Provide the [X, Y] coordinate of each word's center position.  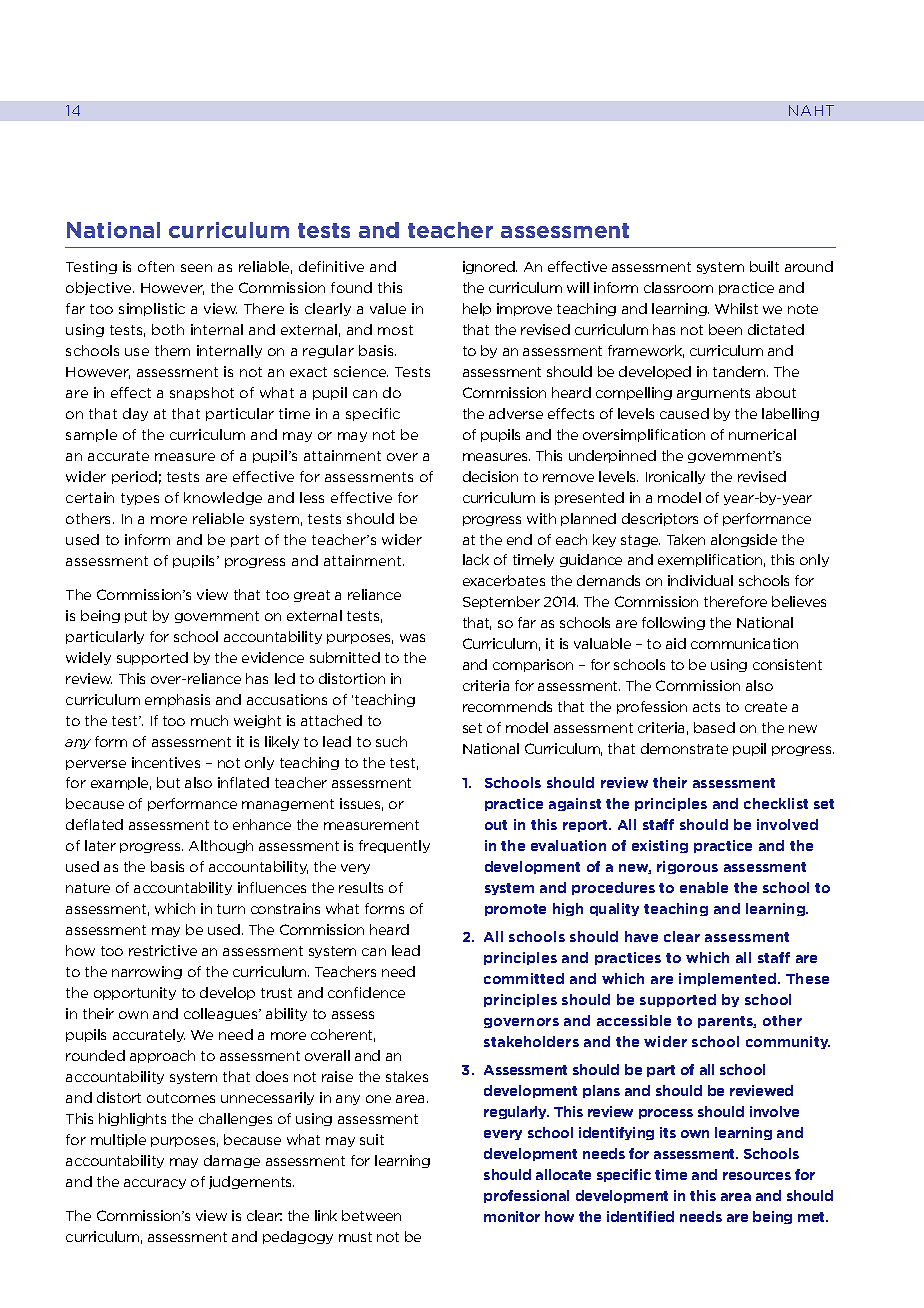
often [156, 266]
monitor [512, 1216]
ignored [490, 267]
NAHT [811, 110]
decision [490, 476]
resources [757, 1176]
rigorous [687, 867]
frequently [394, 846]
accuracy [155, 1184]
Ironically [675, 477]
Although [221, 846]
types [140, 499]
